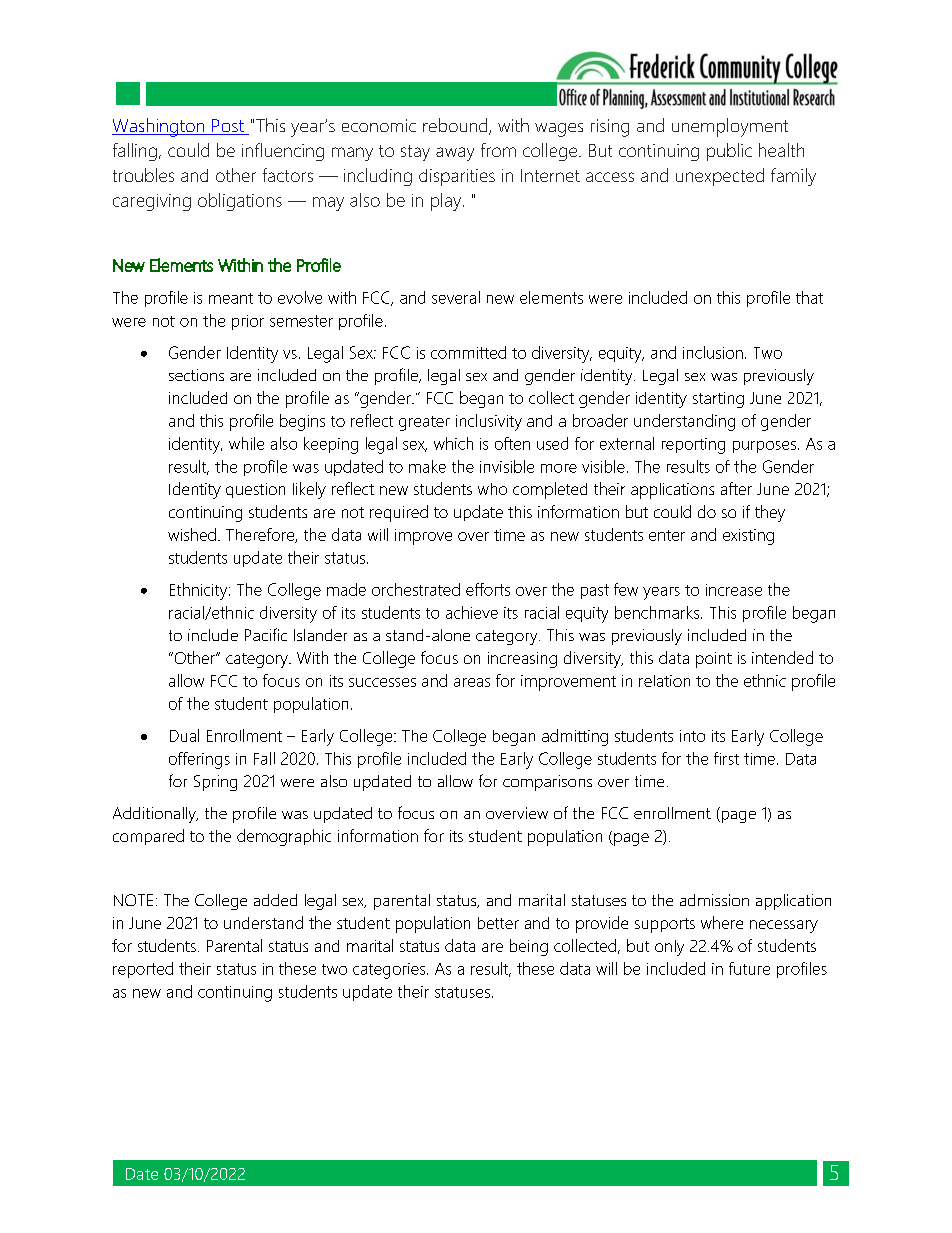 The width and height of the screenshot is (952, 1233). I want to click on public, so click(729, 152).
